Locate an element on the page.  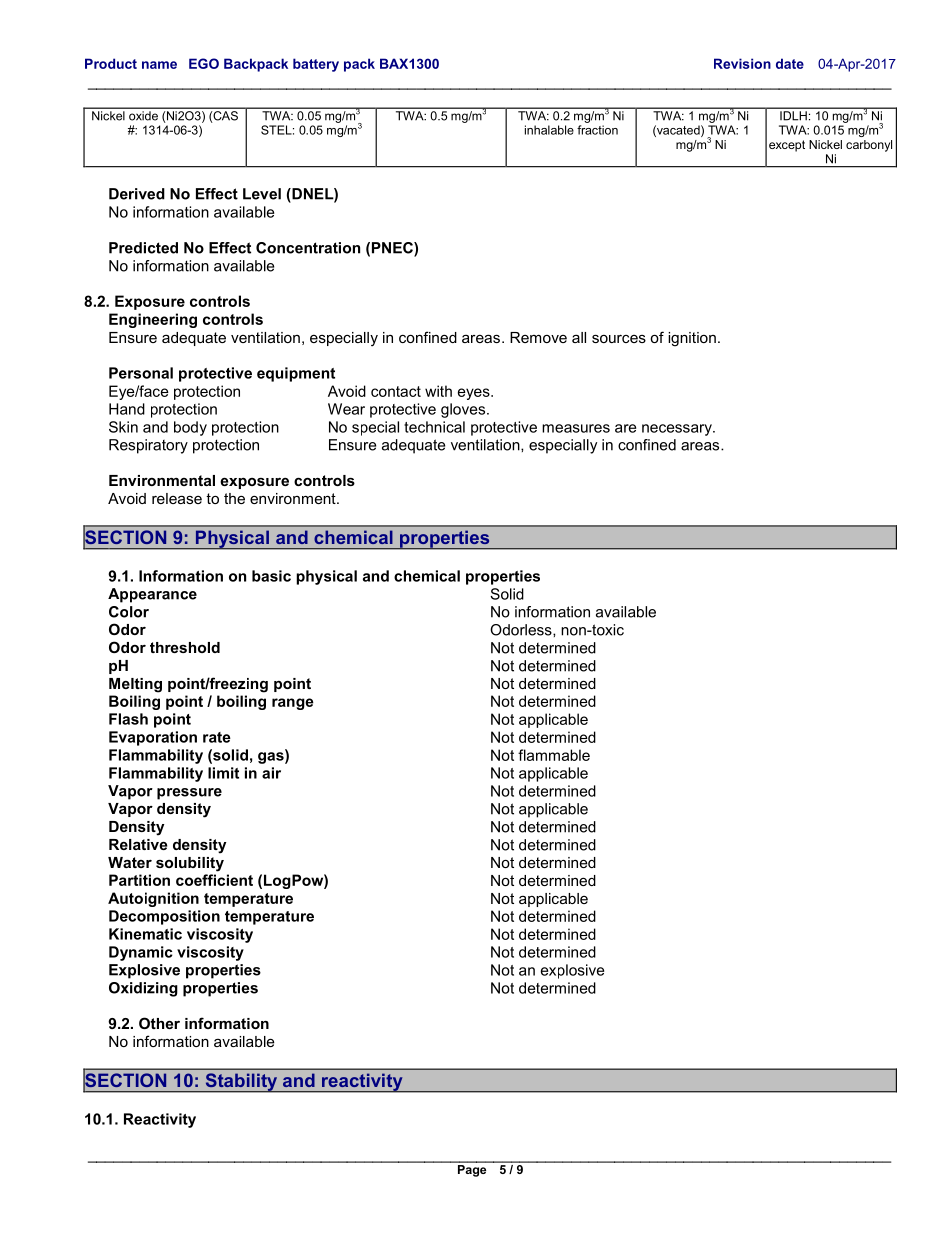
Decomposition is located at coordinates (164, 917).
